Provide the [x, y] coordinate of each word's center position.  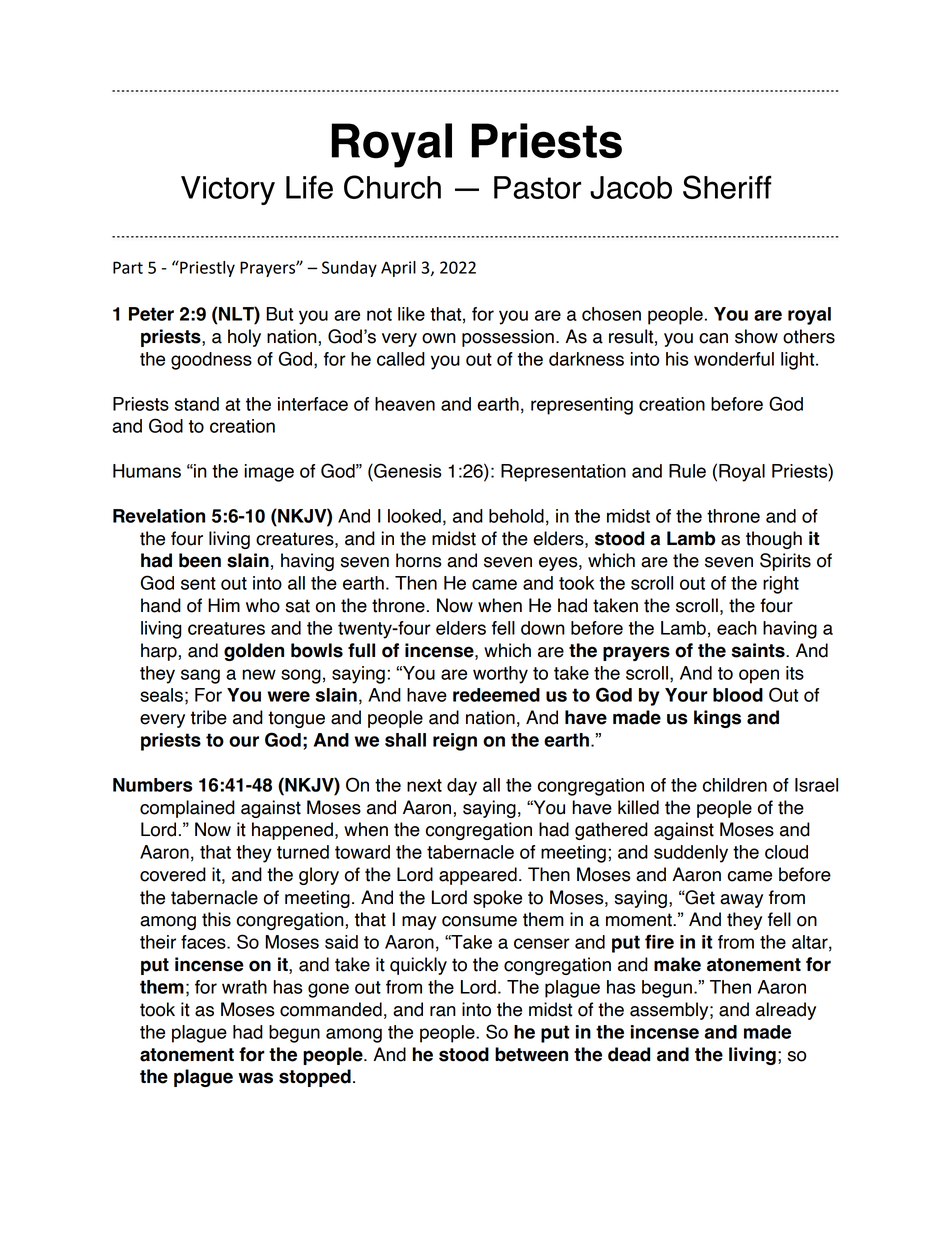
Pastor [537, 187]
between [531, 1054]
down [543, 628]
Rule [687, 471]
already [786, 1011]
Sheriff [727, 187]
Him [224, 605]
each [737, 628]
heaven [405, 404]
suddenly [691, 854]
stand [197, 404]
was [255, 1078]
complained [187, 809]
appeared [478, 876]
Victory [228, 190]
